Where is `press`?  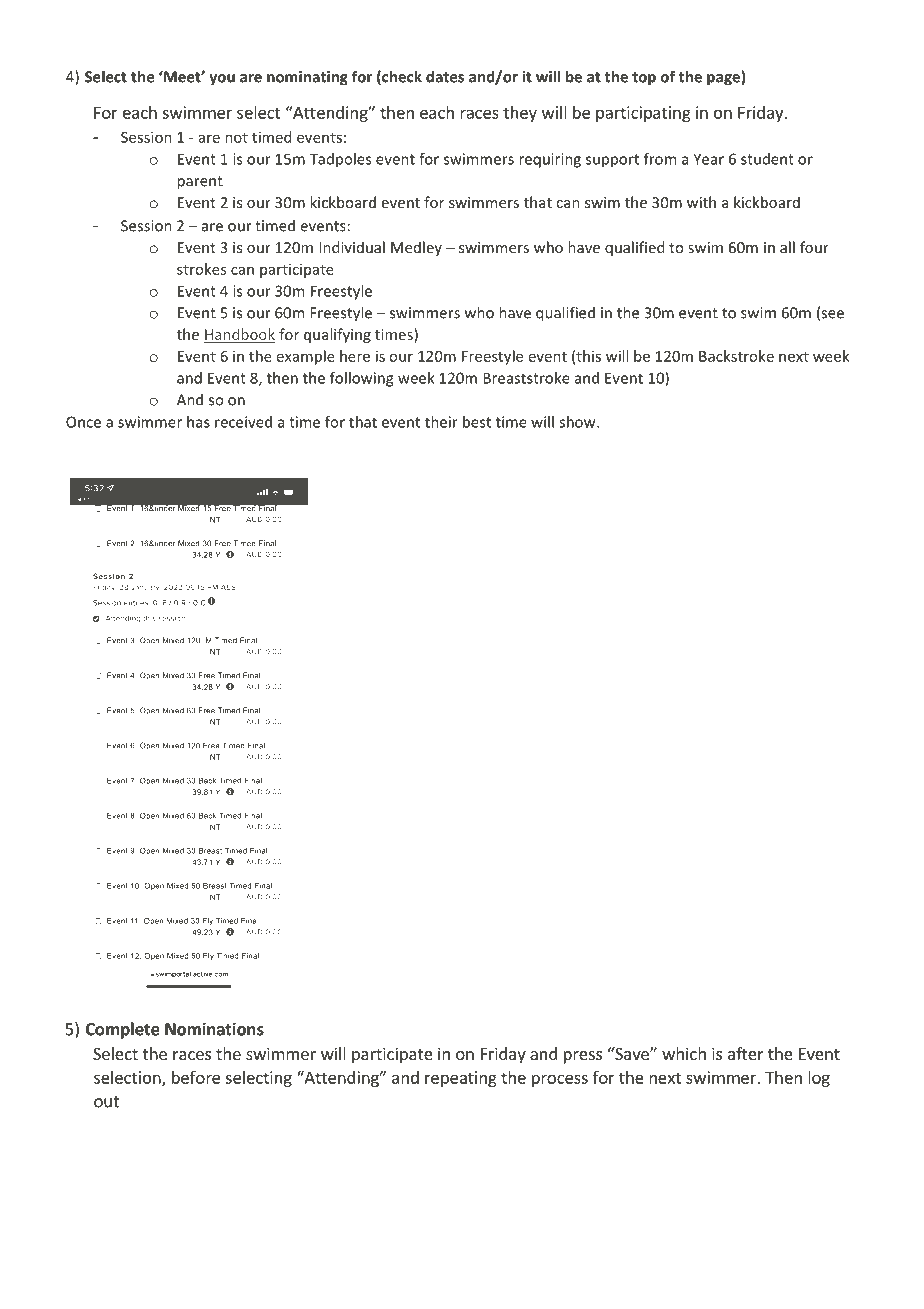
press is located at coordinates (583, 1057).
